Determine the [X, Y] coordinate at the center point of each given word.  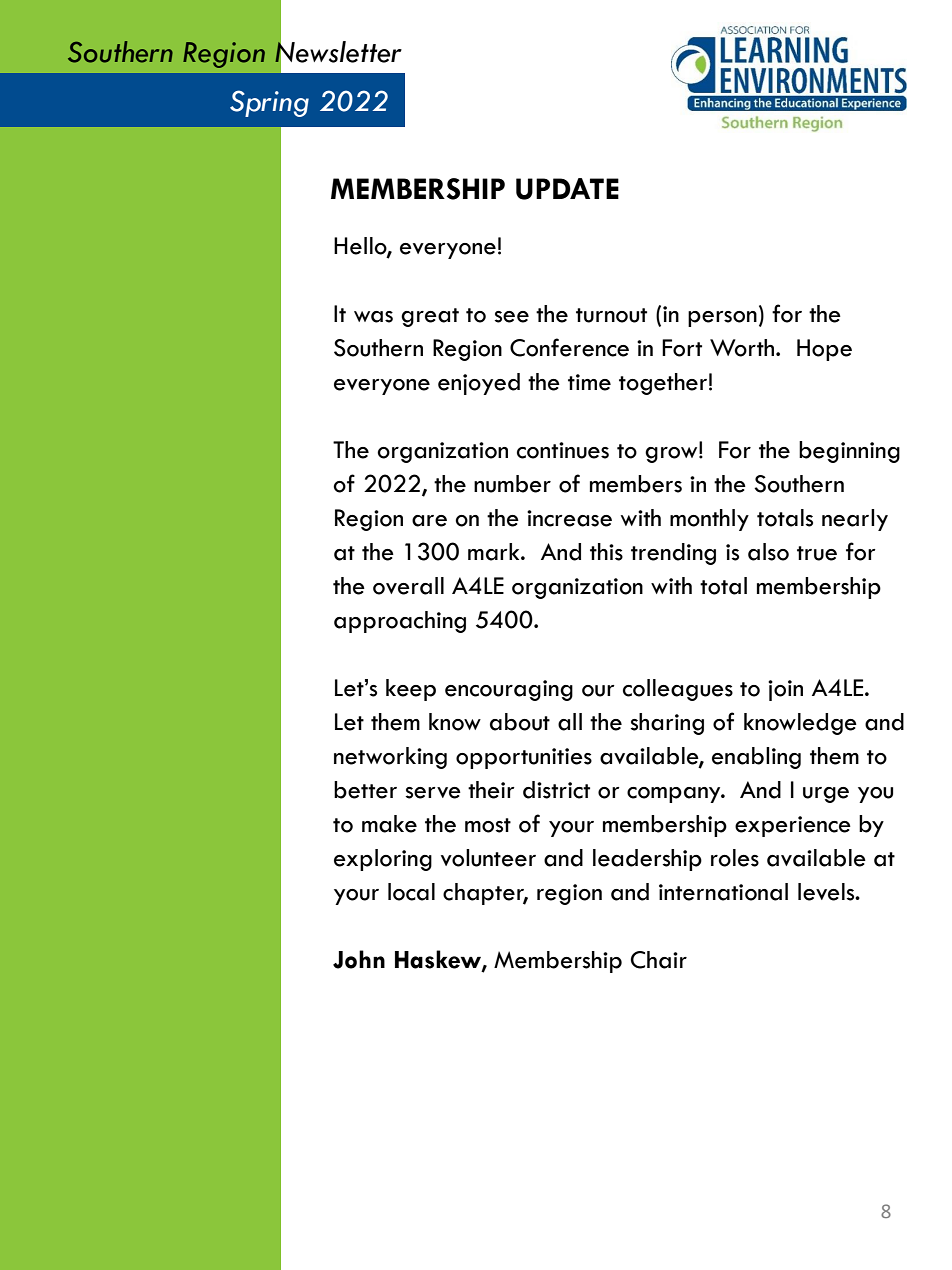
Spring [269, 103]
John [359, 959]
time [589, 382]
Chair [659, 960]
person [722, 319]
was [373, 317]
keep [411, 690]
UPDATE [567, 189]
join [785, 690]
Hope [824, 350]
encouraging [509, 690]
